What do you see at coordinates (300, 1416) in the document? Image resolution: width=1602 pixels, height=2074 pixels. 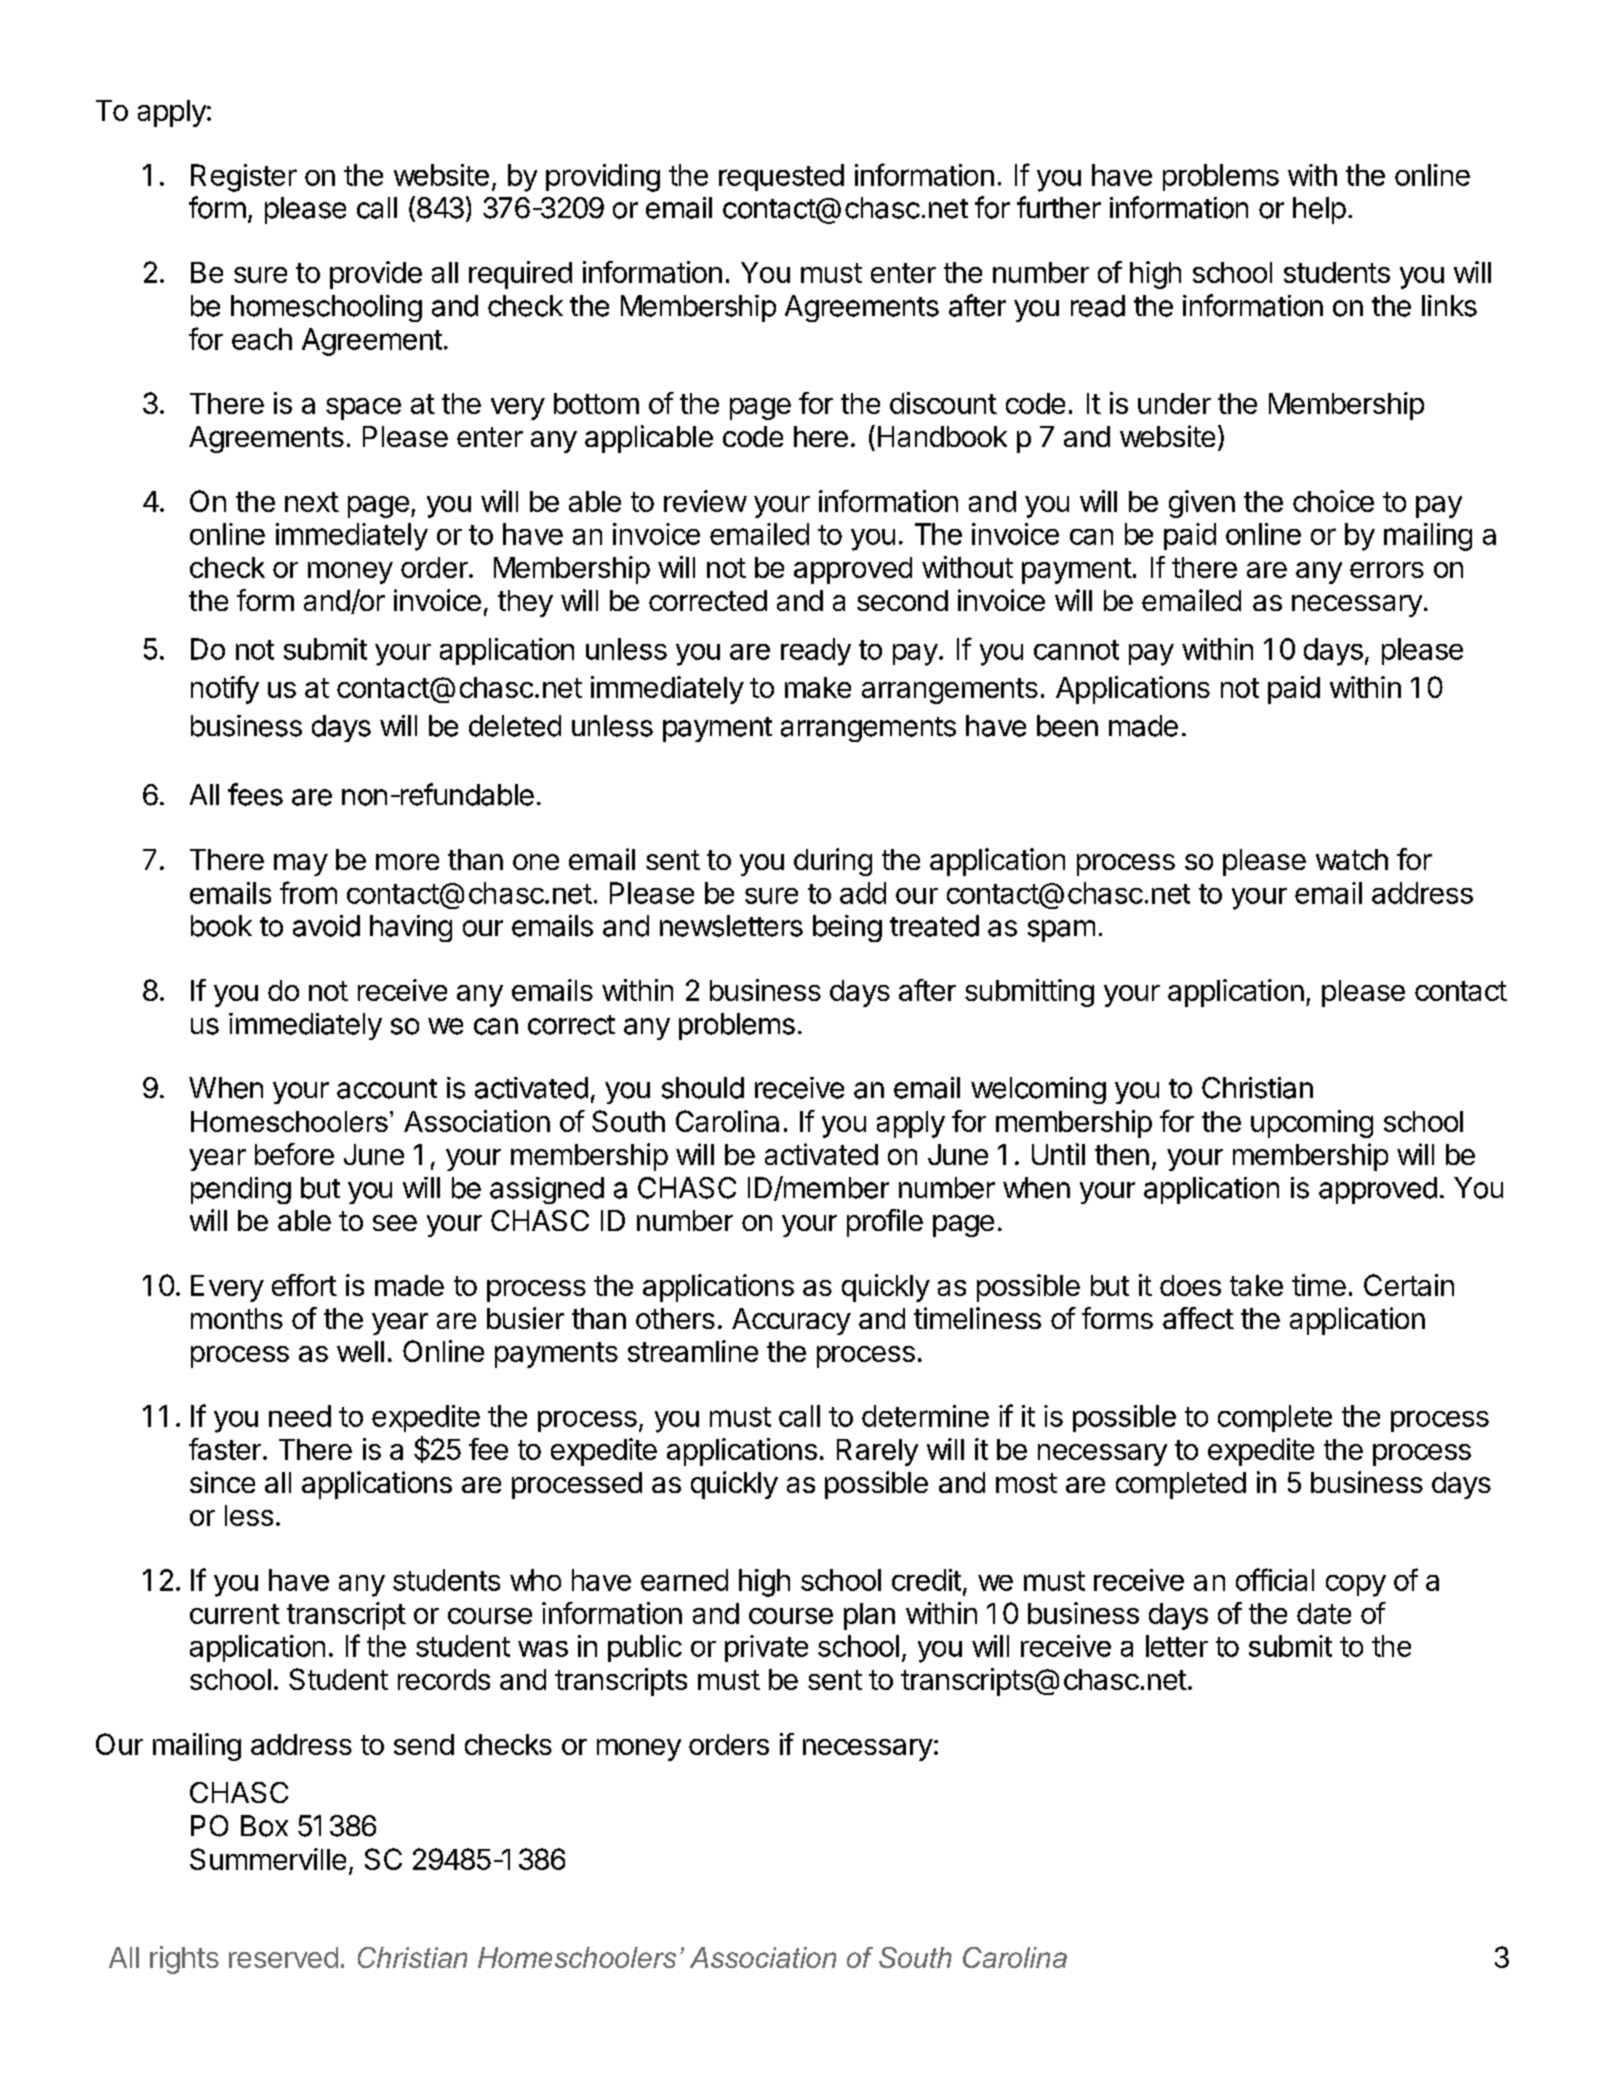 I see `need` at bounding box center [300, 1416].
